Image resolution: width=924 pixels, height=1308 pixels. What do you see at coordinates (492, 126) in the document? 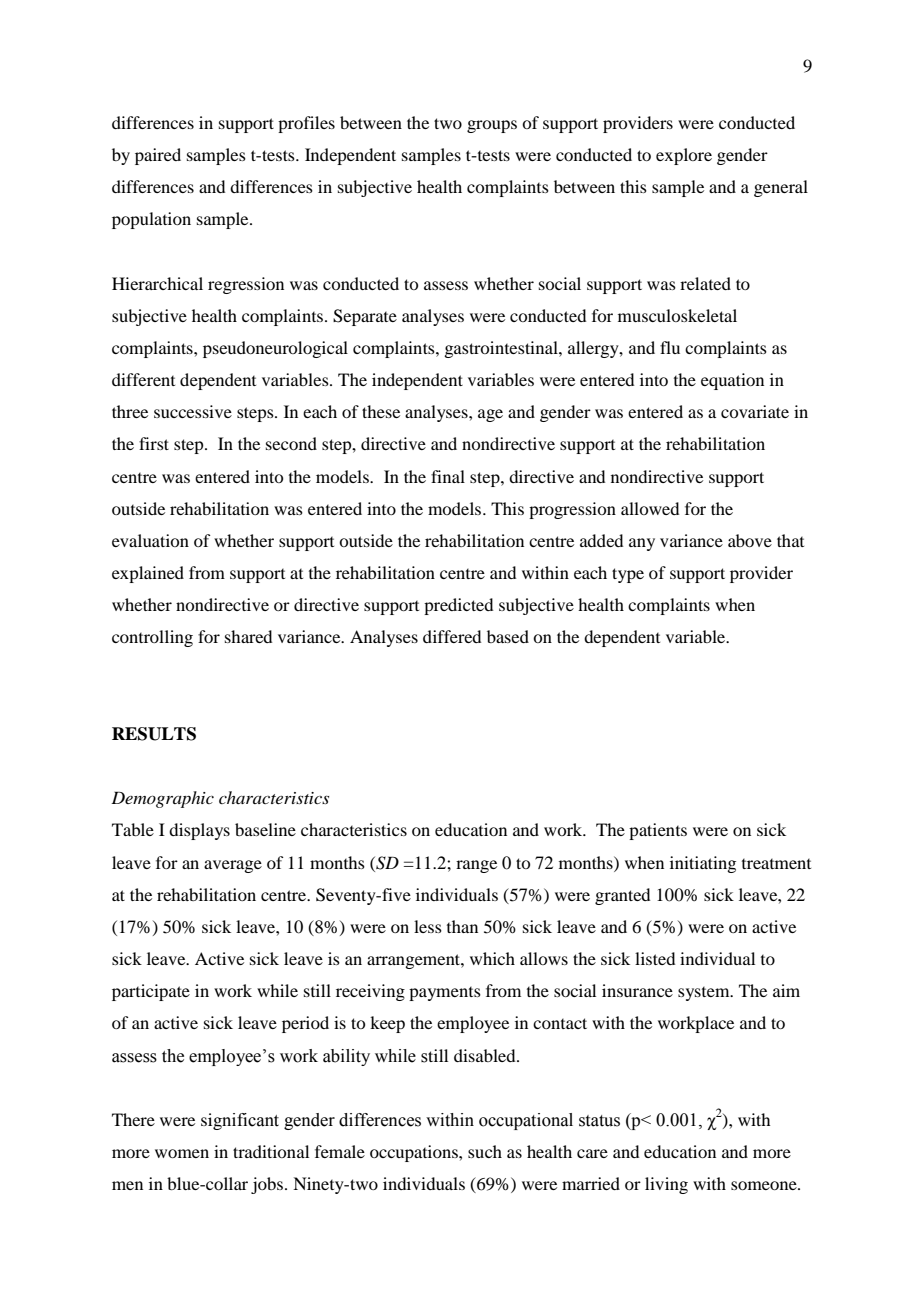
I see `groups` at bounding box center [492, 126].
